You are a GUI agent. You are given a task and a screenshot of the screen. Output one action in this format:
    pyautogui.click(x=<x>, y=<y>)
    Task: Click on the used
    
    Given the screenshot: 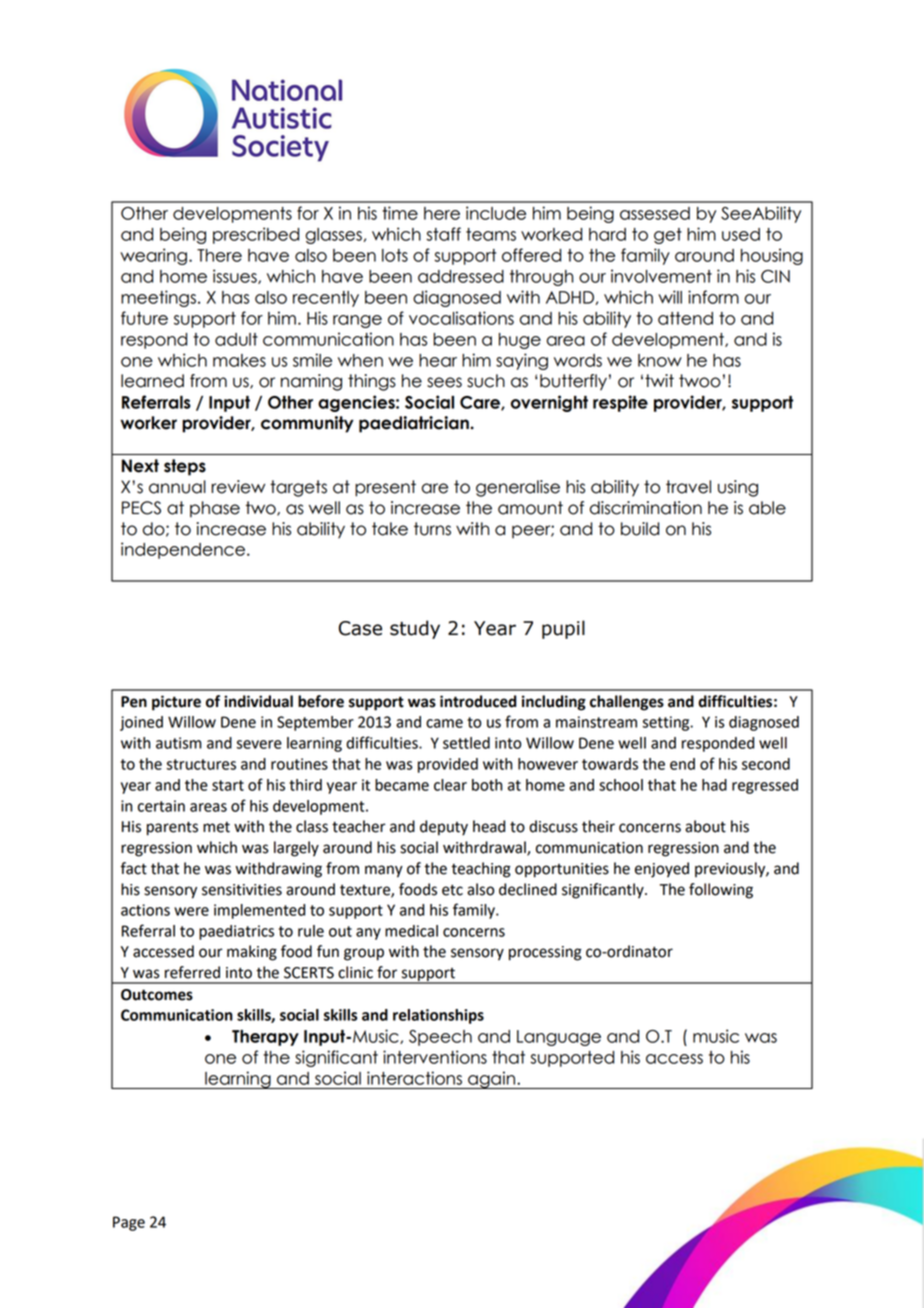 What is the action you would take?
    pyautogui.click(x=741, y=234)
